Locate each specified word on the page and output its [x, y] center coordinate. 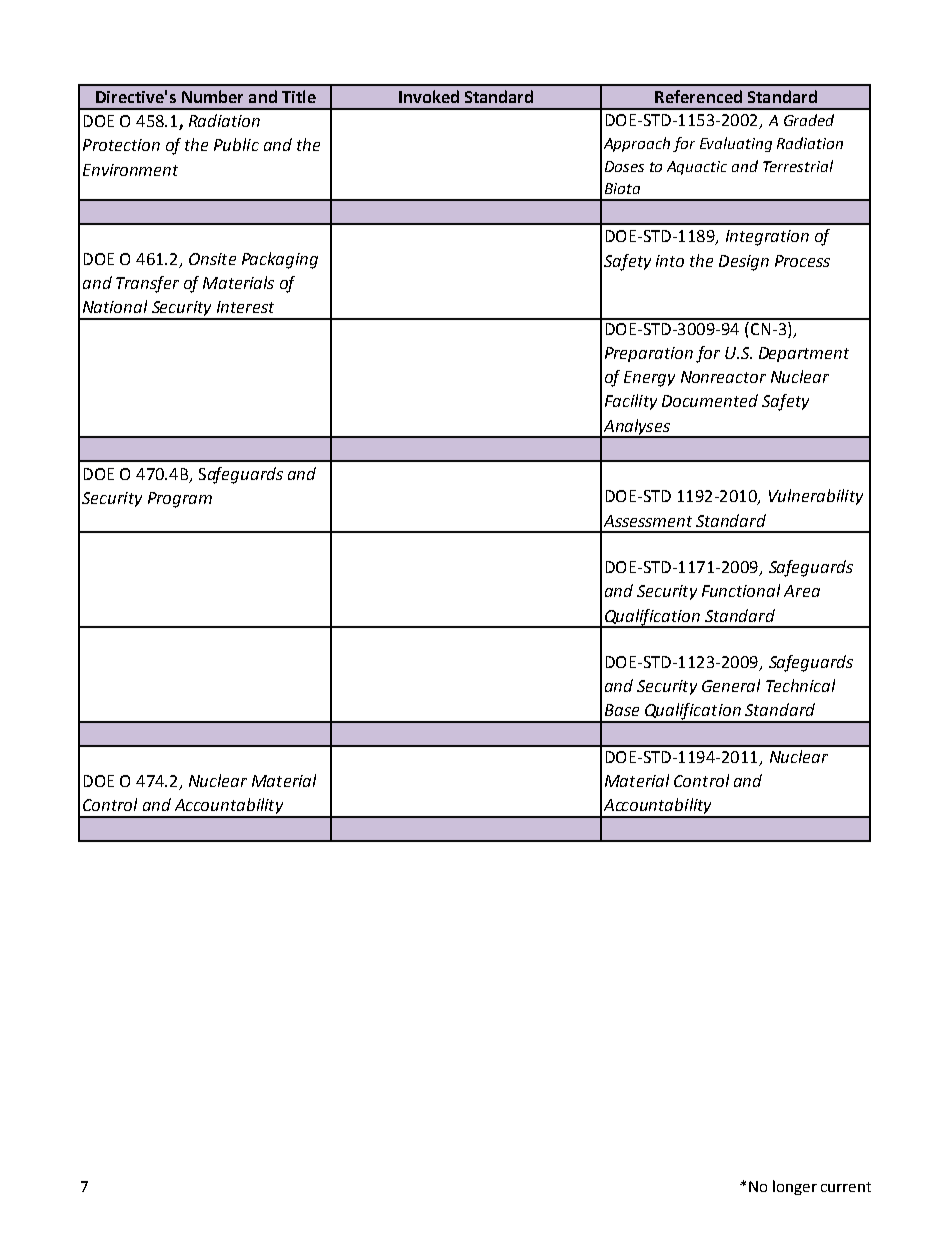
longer [795, 1187]
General [731, 685]
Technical [800, 685]
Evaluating [736, 144]
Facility [631, 402]
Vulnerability [816, 497]
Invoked [429, 96]
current [846, 1187]
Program [180, 500]
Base [622, 710]
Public [236, 144]
